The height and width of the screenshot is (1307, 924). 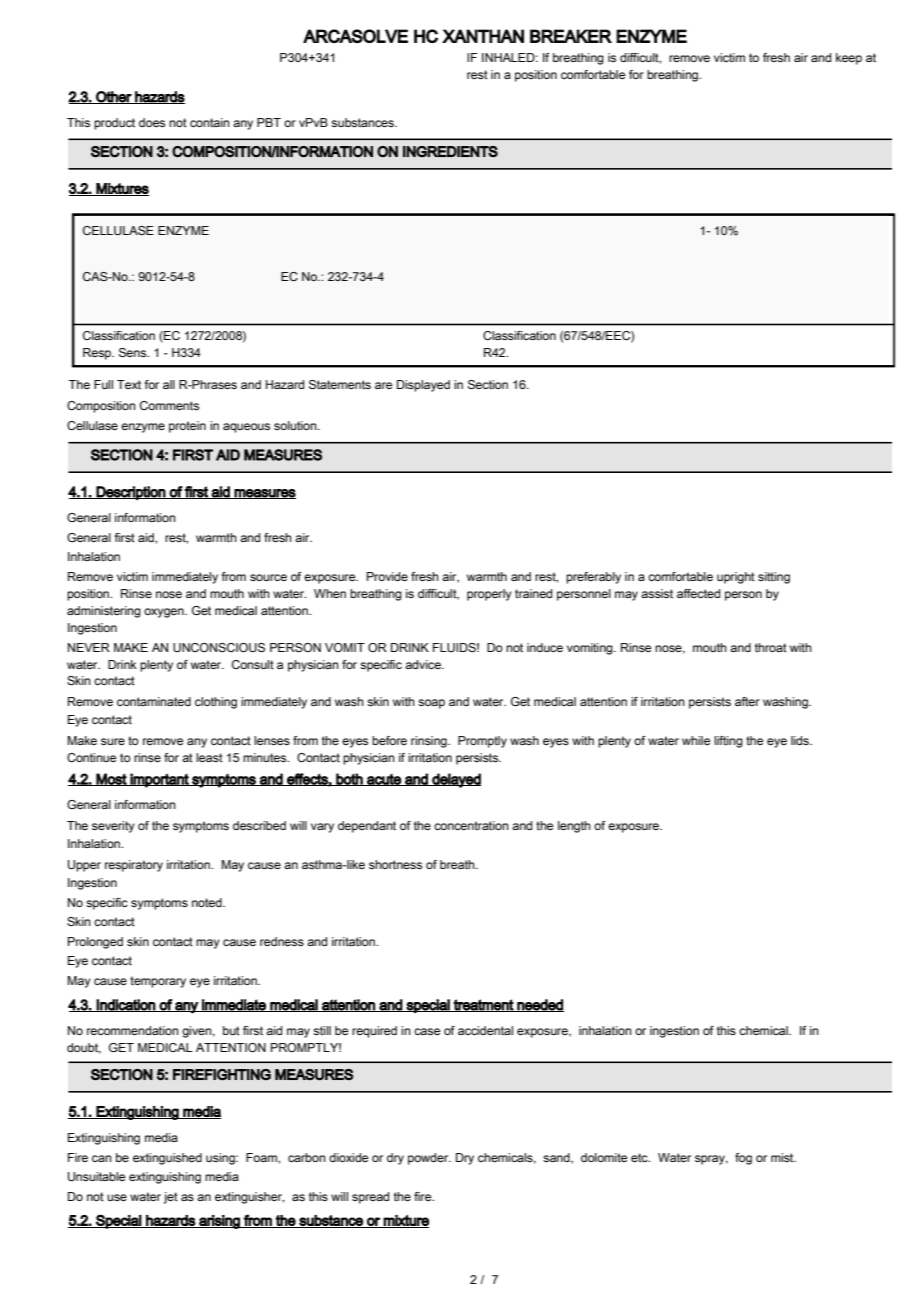 I want to click on INGREDIENTS, so click(x=450, y=152).
